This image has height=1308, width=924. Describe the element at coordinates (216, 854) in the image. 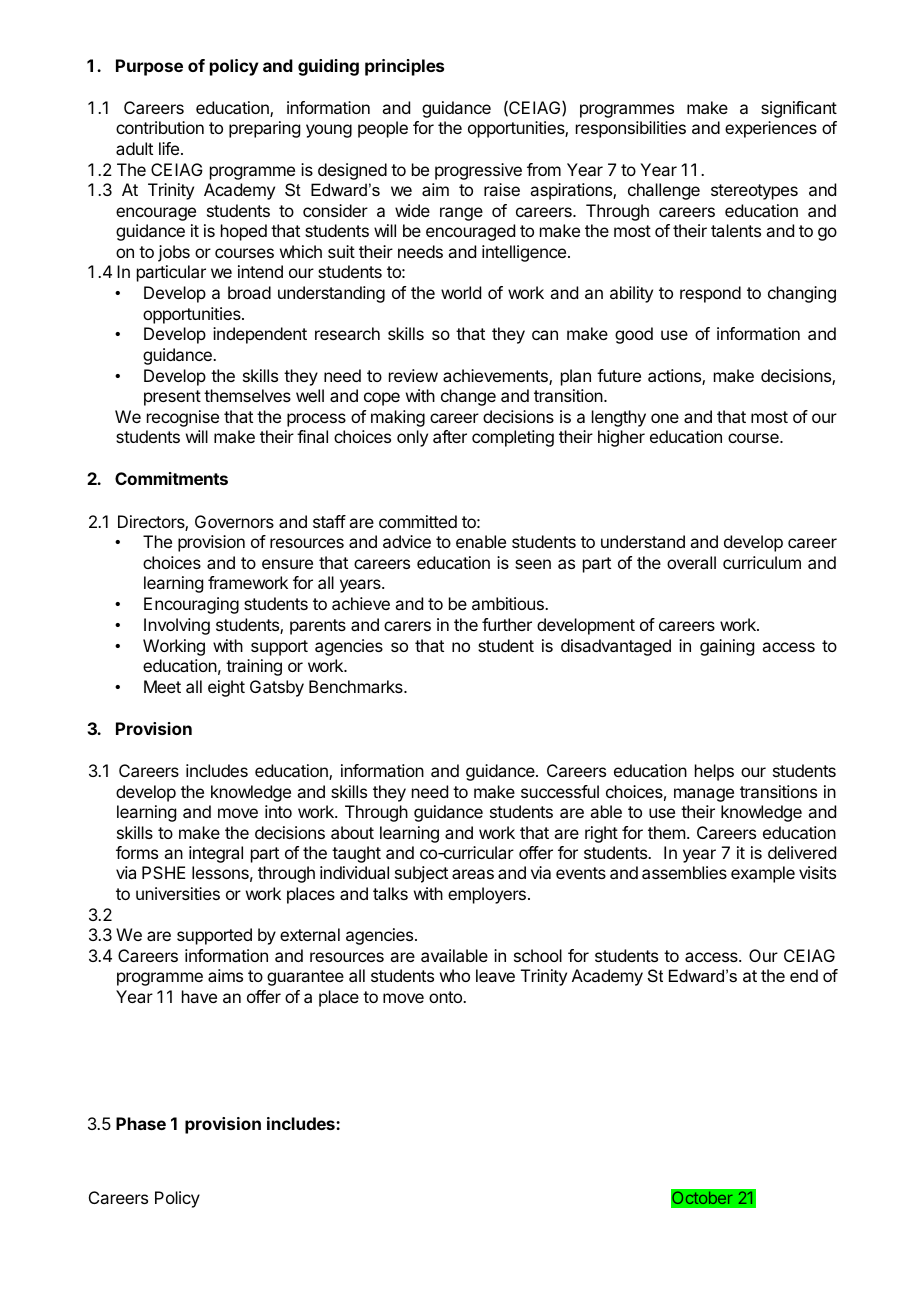

I see `integral` at that location.
